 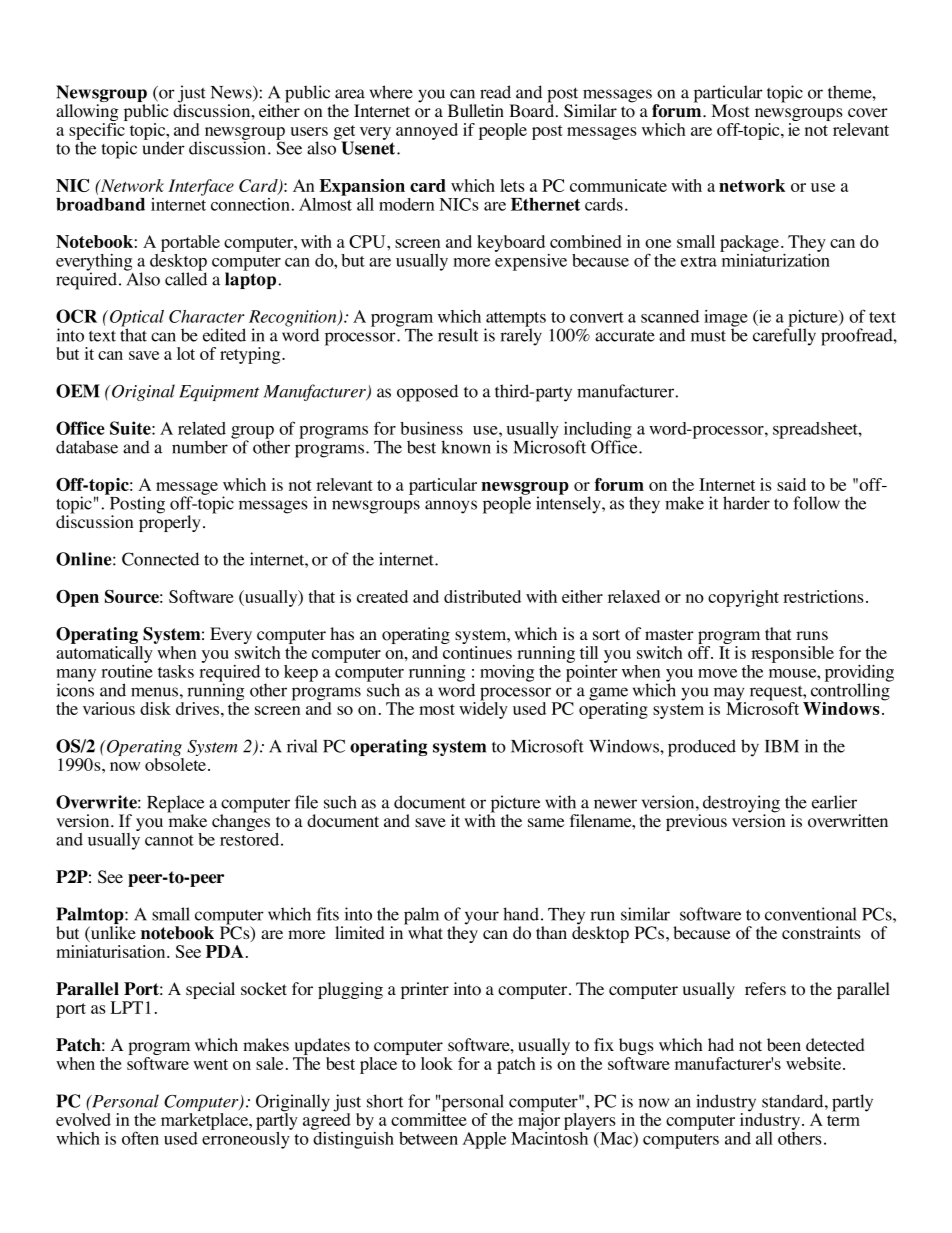 I want to click on carefully, so click(x=784, y=336).
